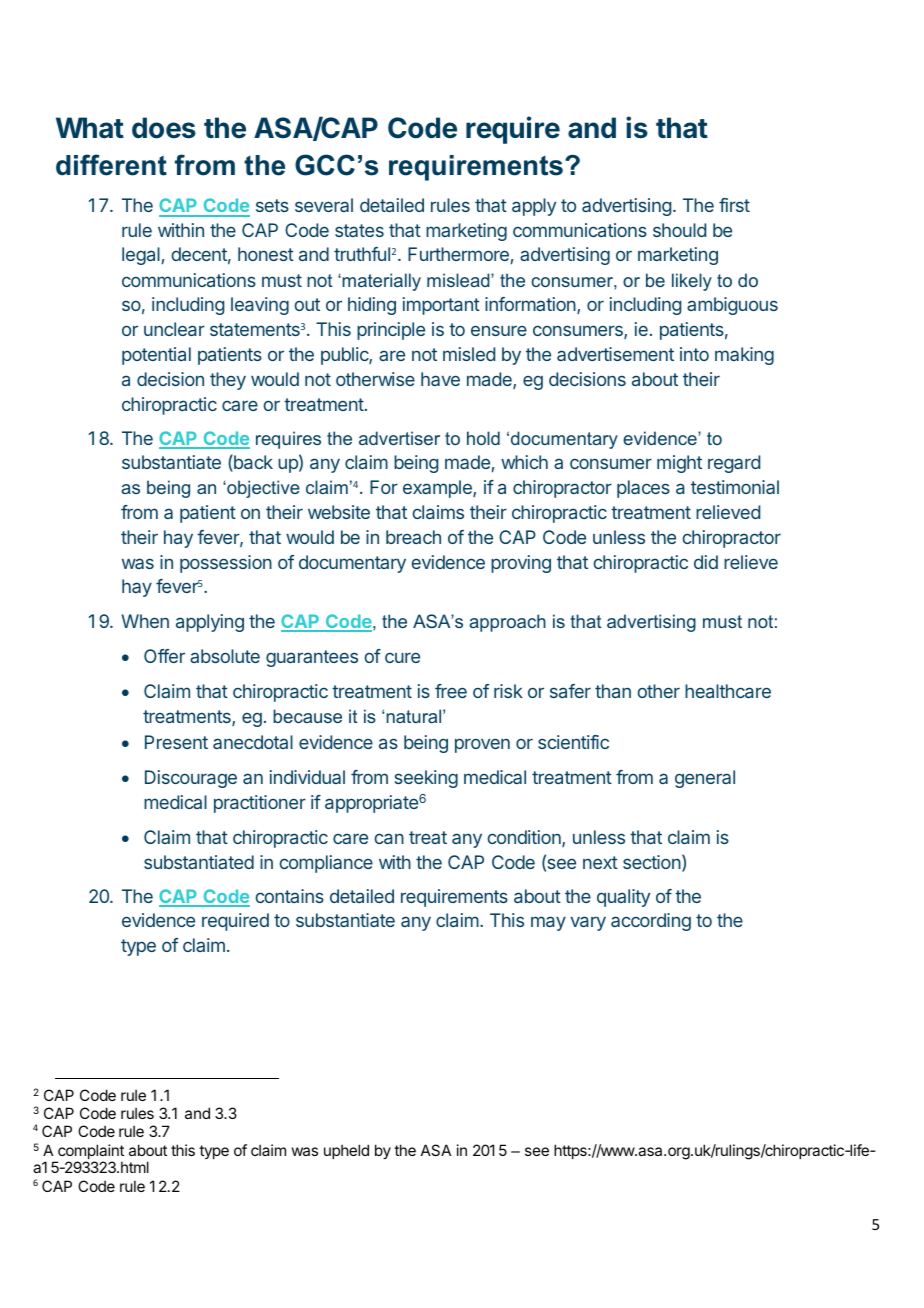 The width and height of the page is (924, 1308). Describe the element at coordinates (90, 1153) in the page. I see `complaint` at that location.
